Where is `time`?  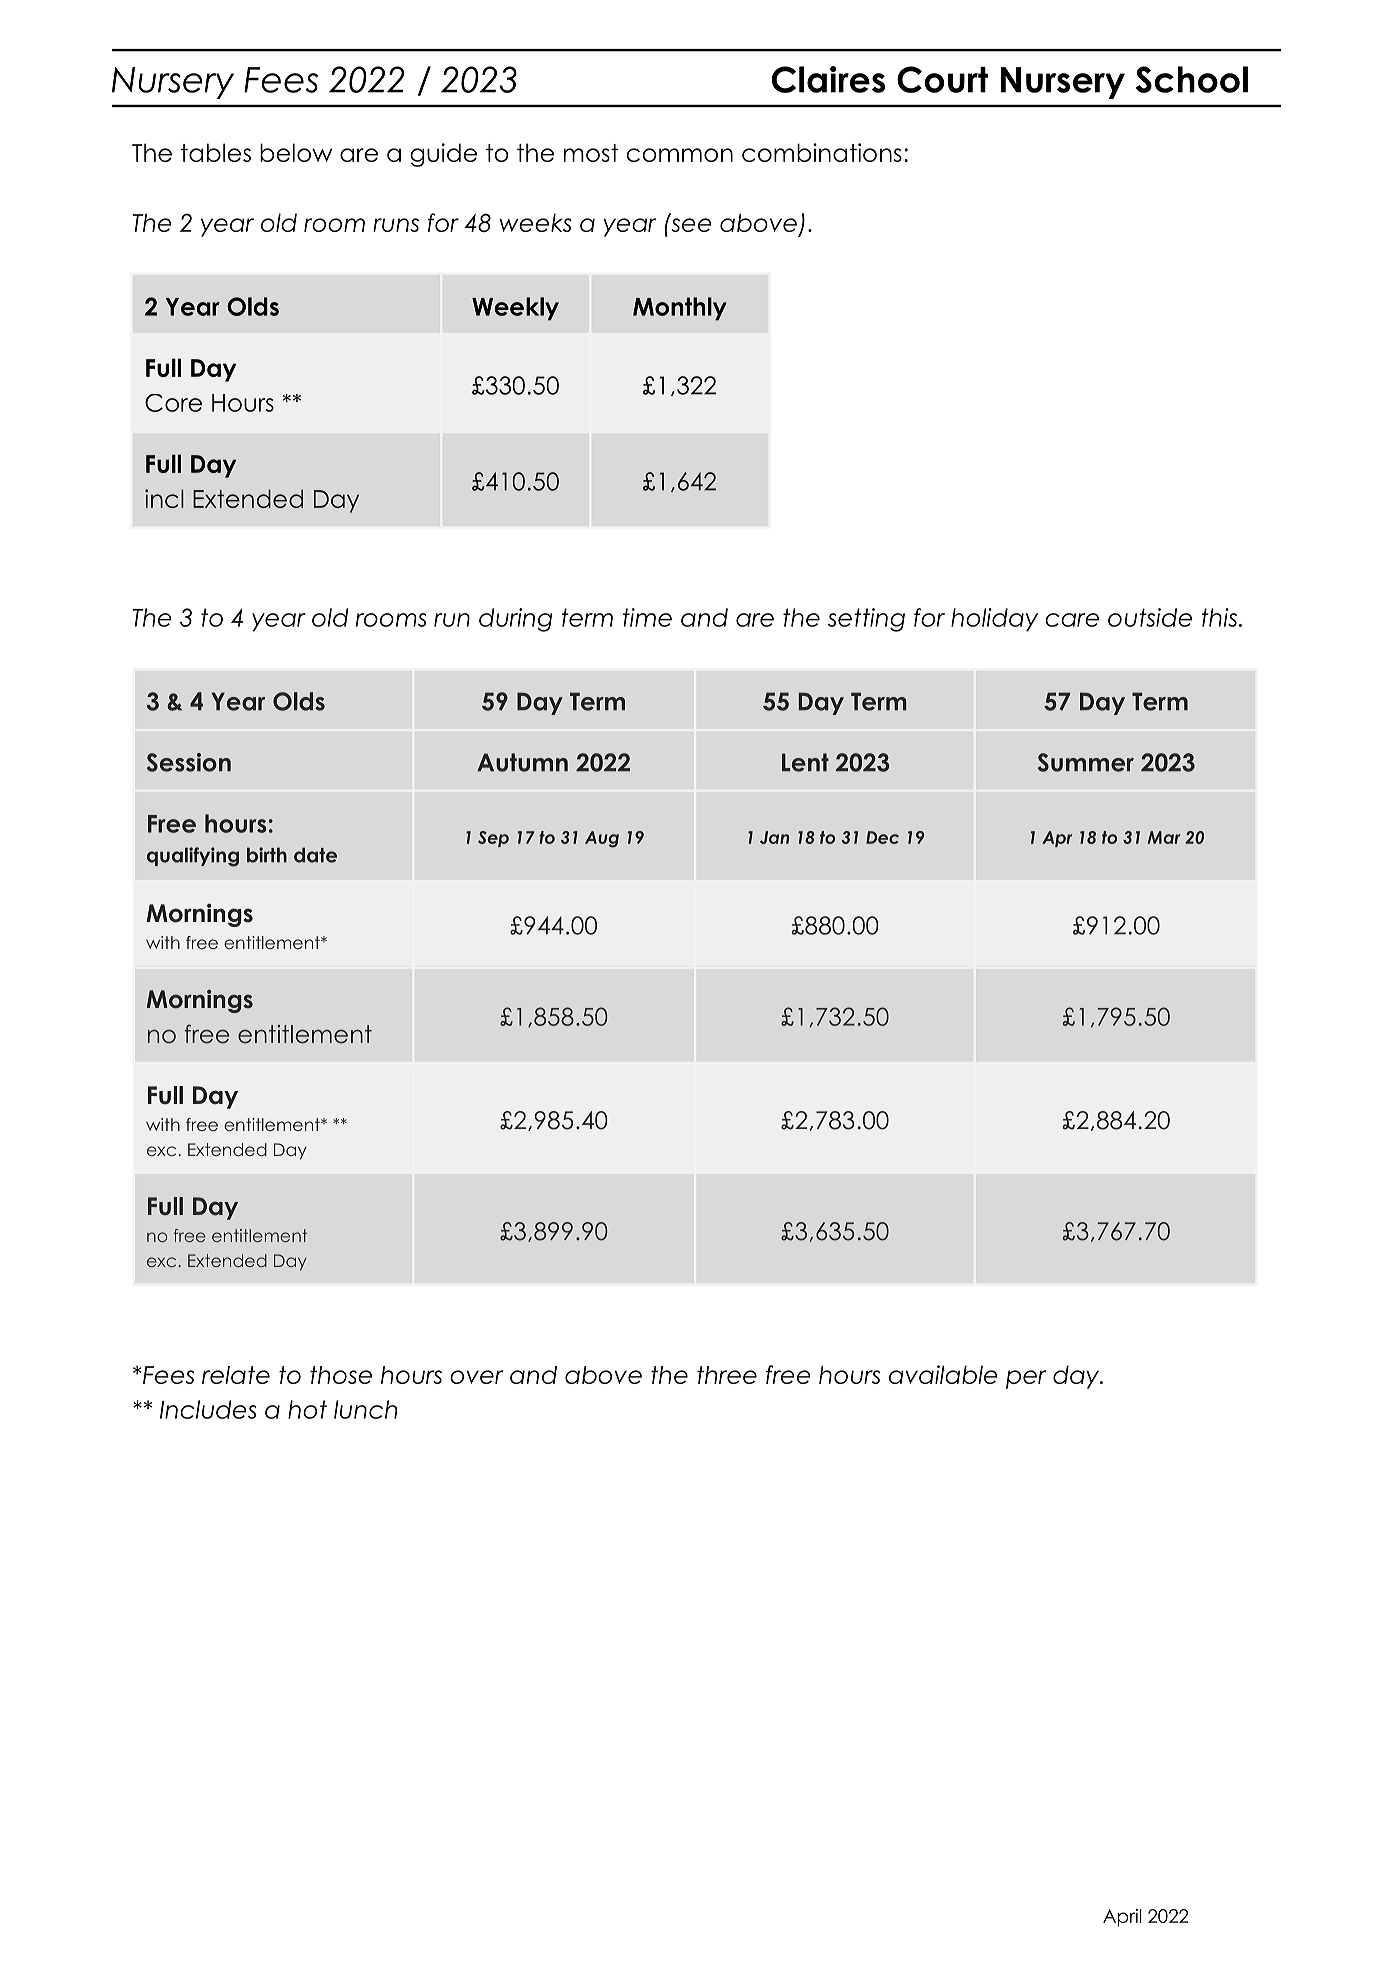
time is located at coordinates (647, 617).
